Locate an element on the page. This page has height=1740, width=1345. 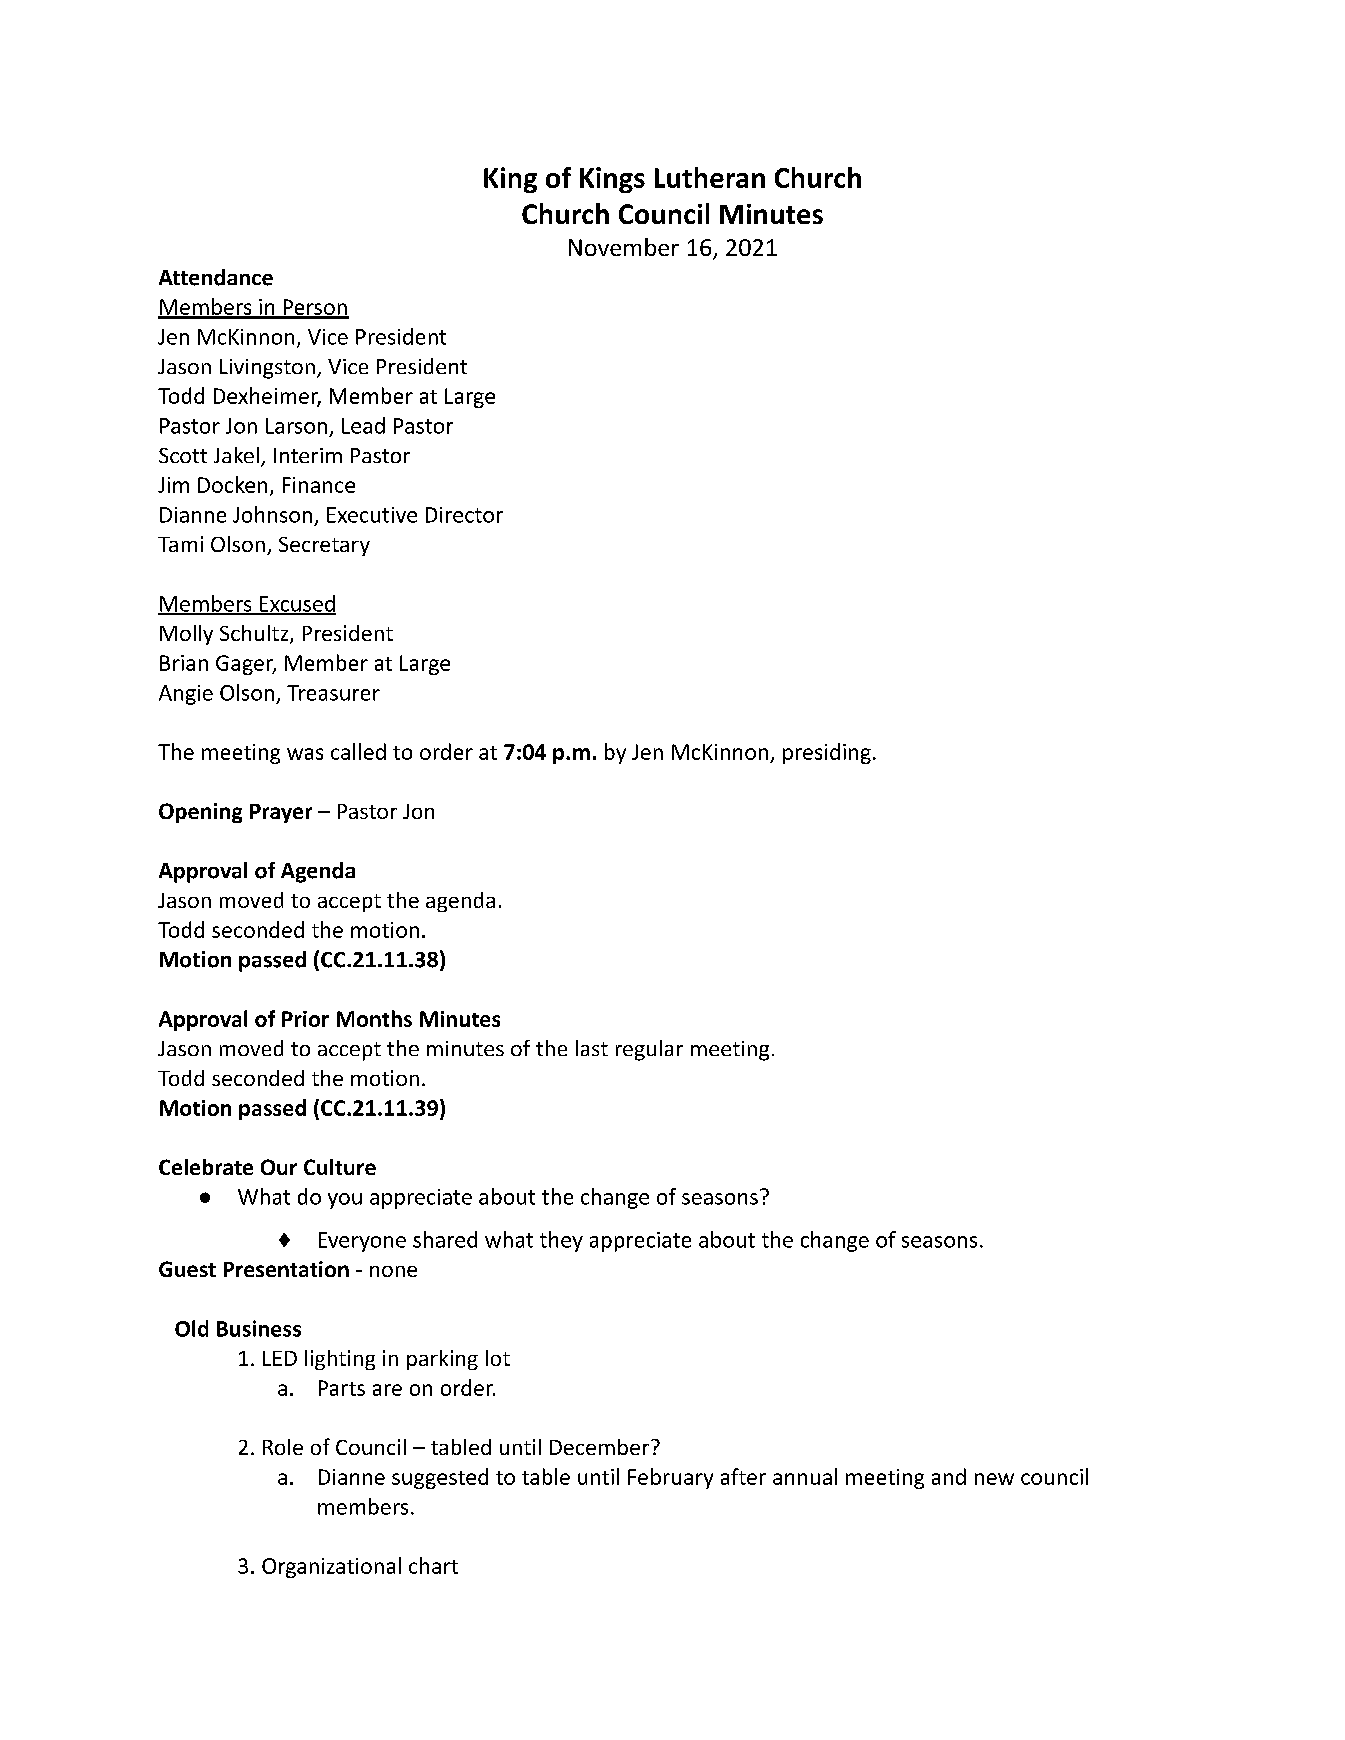
Organizational is located at coordinates (331, 1567).
